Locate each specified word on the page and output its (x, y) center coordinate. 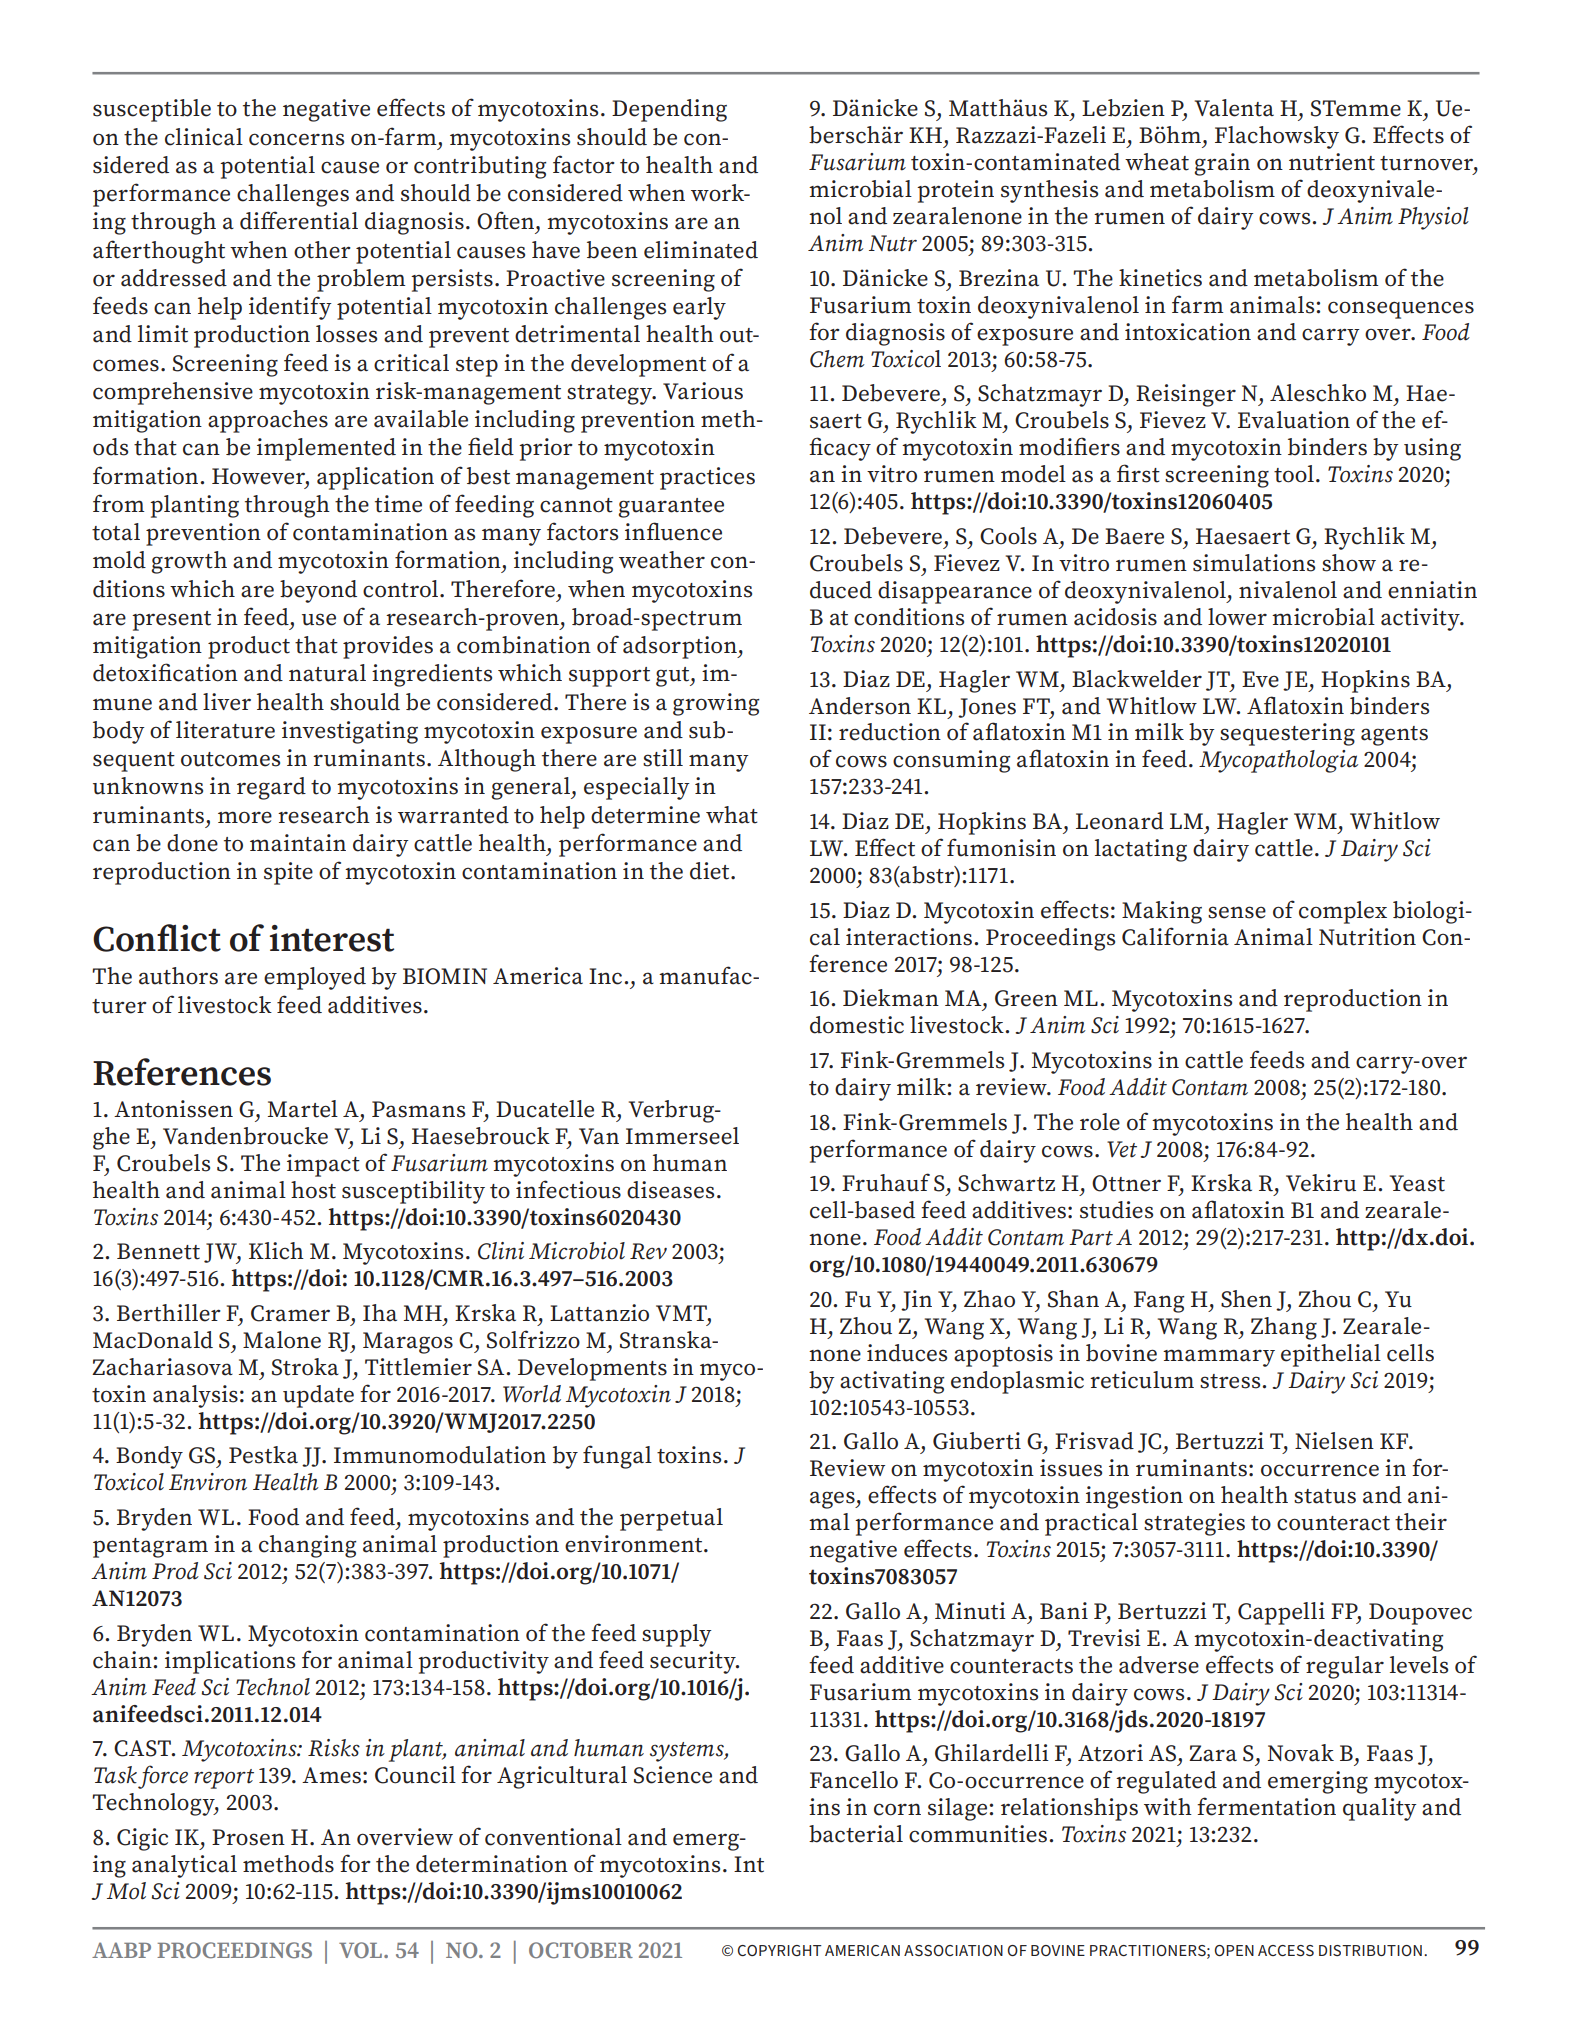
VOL (362, 1950)
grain (1222, 164)
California (1175, 936)
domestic (857, 1025)
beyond (318, 591)
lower (1237, 617)
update (318, 1396)
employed (315, 978)
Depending (669, 110)
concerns (296, 139)
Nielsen (1334, 1441)
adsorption (681, 647)
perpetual (671, 1519)
